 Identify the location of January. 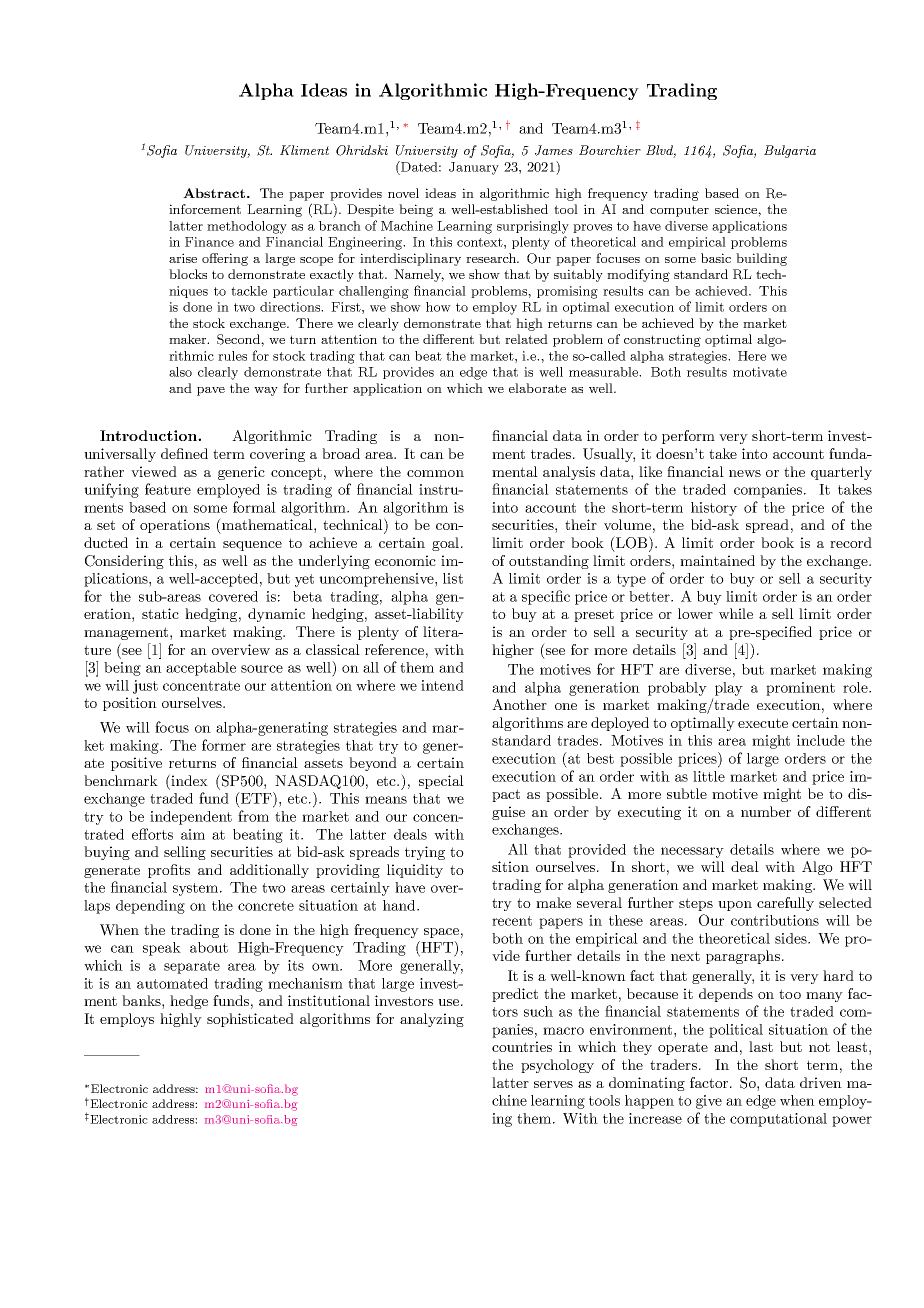
(474, 168).
